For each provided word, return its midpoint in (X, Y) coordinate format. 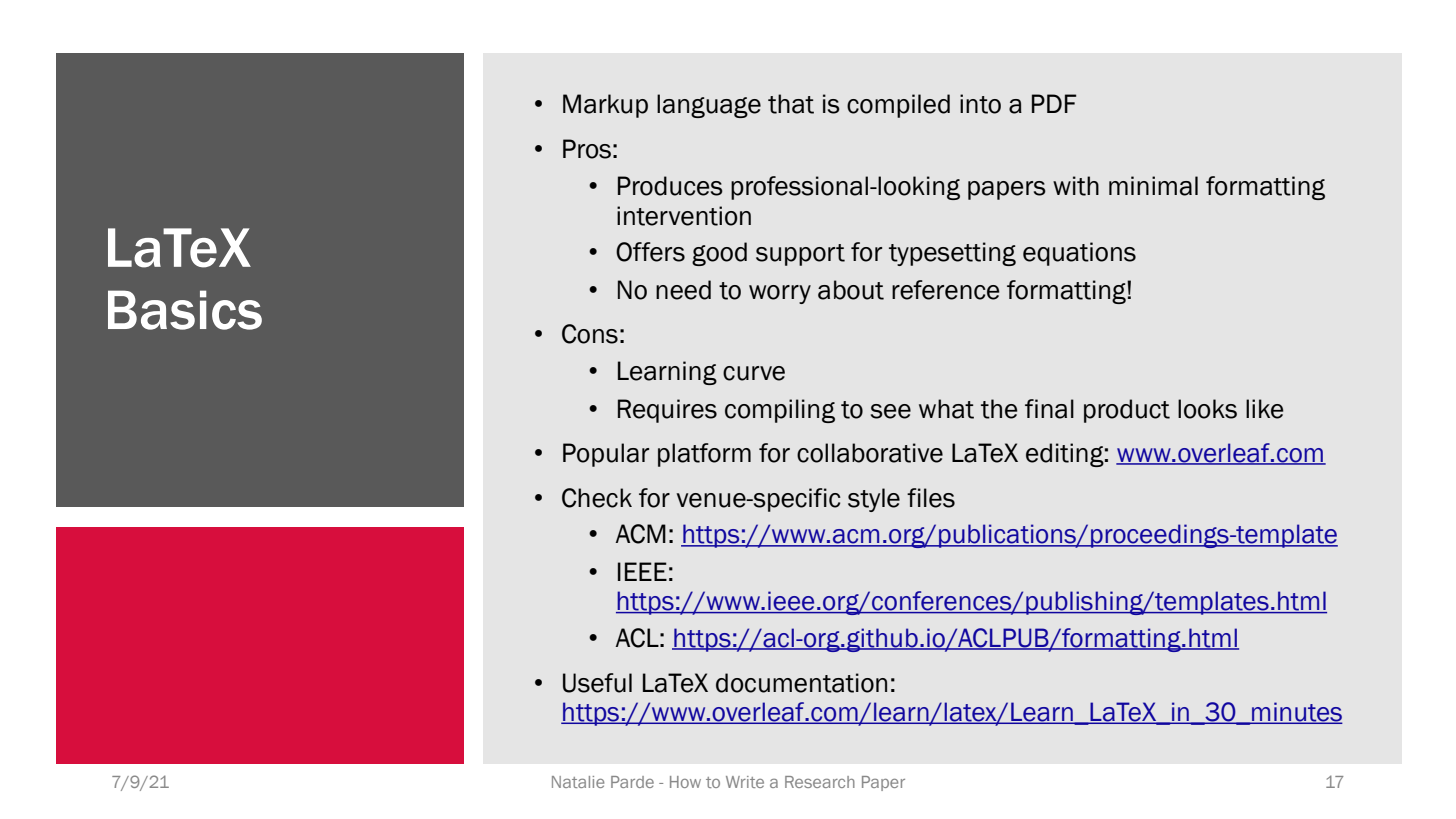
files (931, 498)
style (874, 500)
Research (820, 782)
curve (754, 373)
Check (597, 498)
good (719, 254)
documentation (801, 683)
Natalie (578, 782)
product (1127, 411)
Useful (597, 683)
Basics (185, 310)
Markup (605, 106)
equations (1079, 254)
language (709, 106)
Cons (590, 334)
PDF (1054, 103)
